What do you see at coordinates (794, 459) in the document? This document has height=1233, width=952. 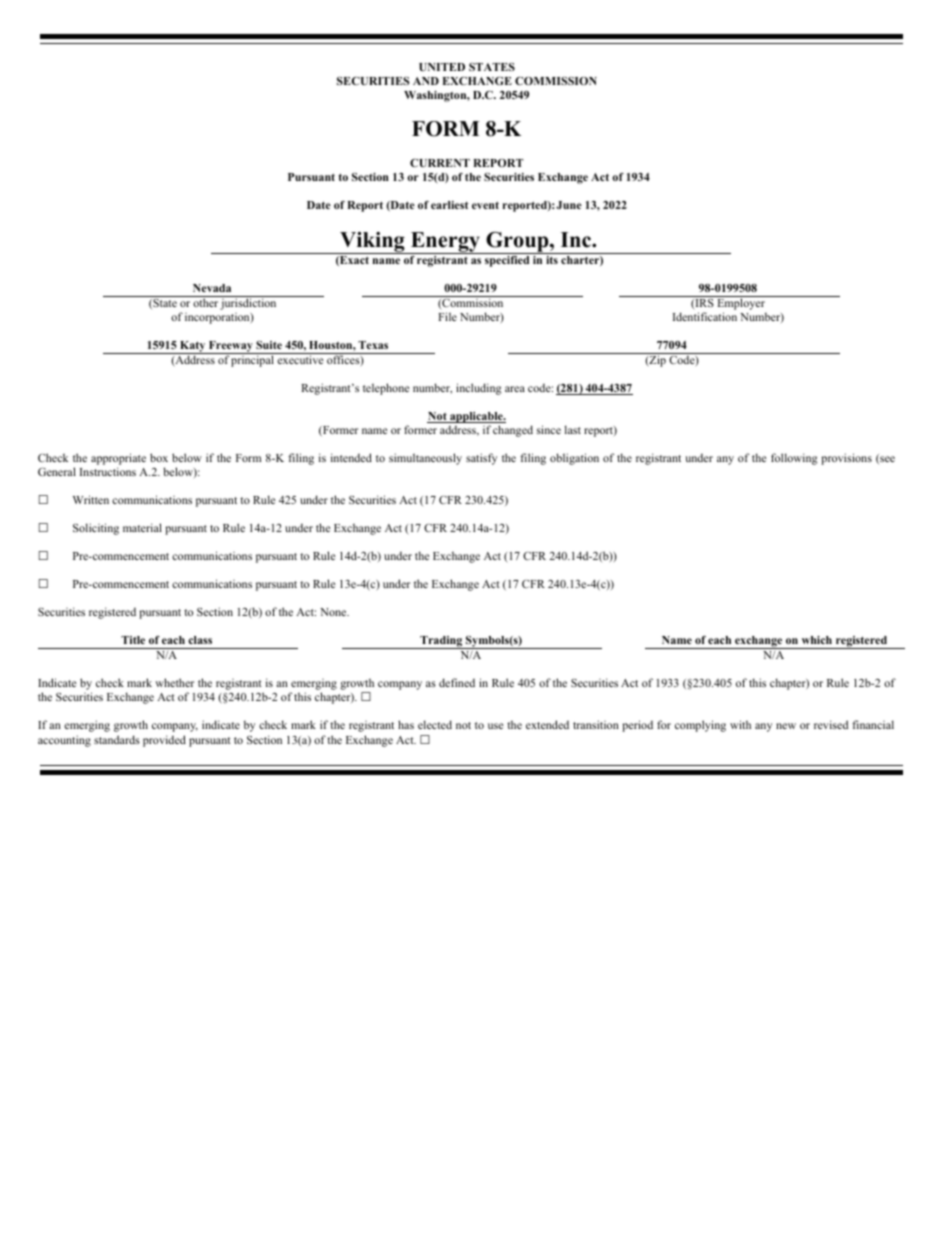 I see `following` at bounding box center [794, 459].
